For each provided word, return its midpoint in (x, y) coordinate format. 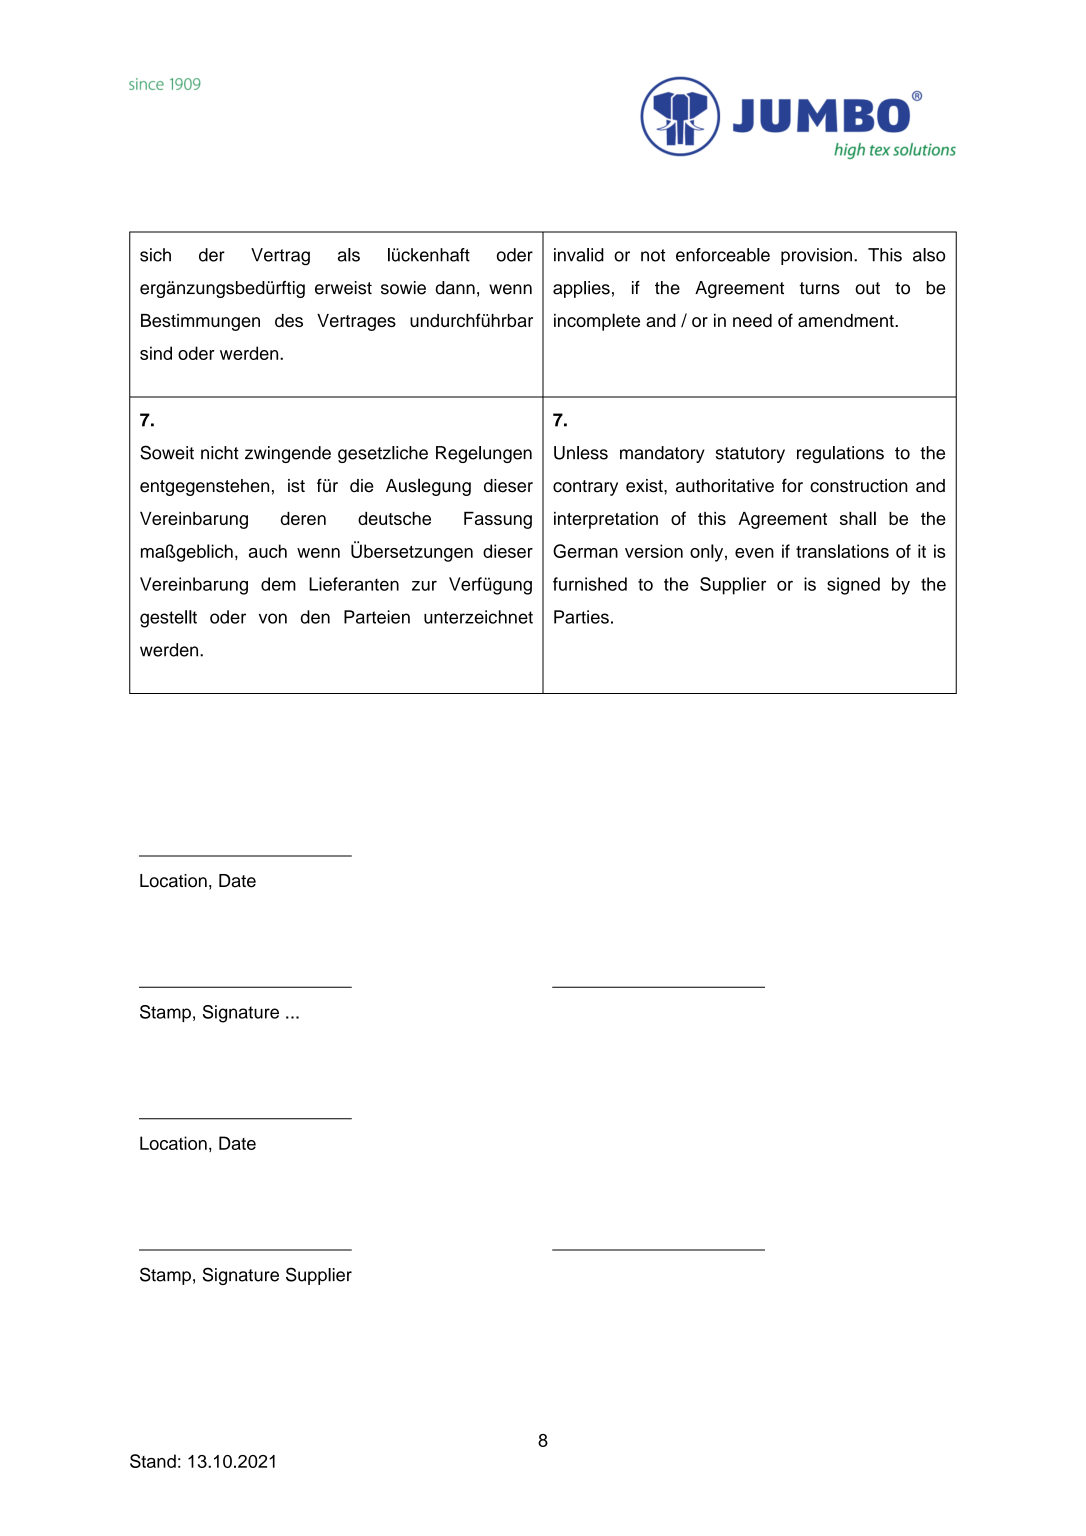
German (585, 551)
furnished (590, 584)
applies (581, 289)
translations (842, 551)
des (289, 320)
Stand (153, 1461)
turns (819, 288)
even (754, 553)
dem (278, 584)
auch (268, 551)
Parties (581, 617)
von (273, 618)
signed (853, 586)
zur (424, 585)
